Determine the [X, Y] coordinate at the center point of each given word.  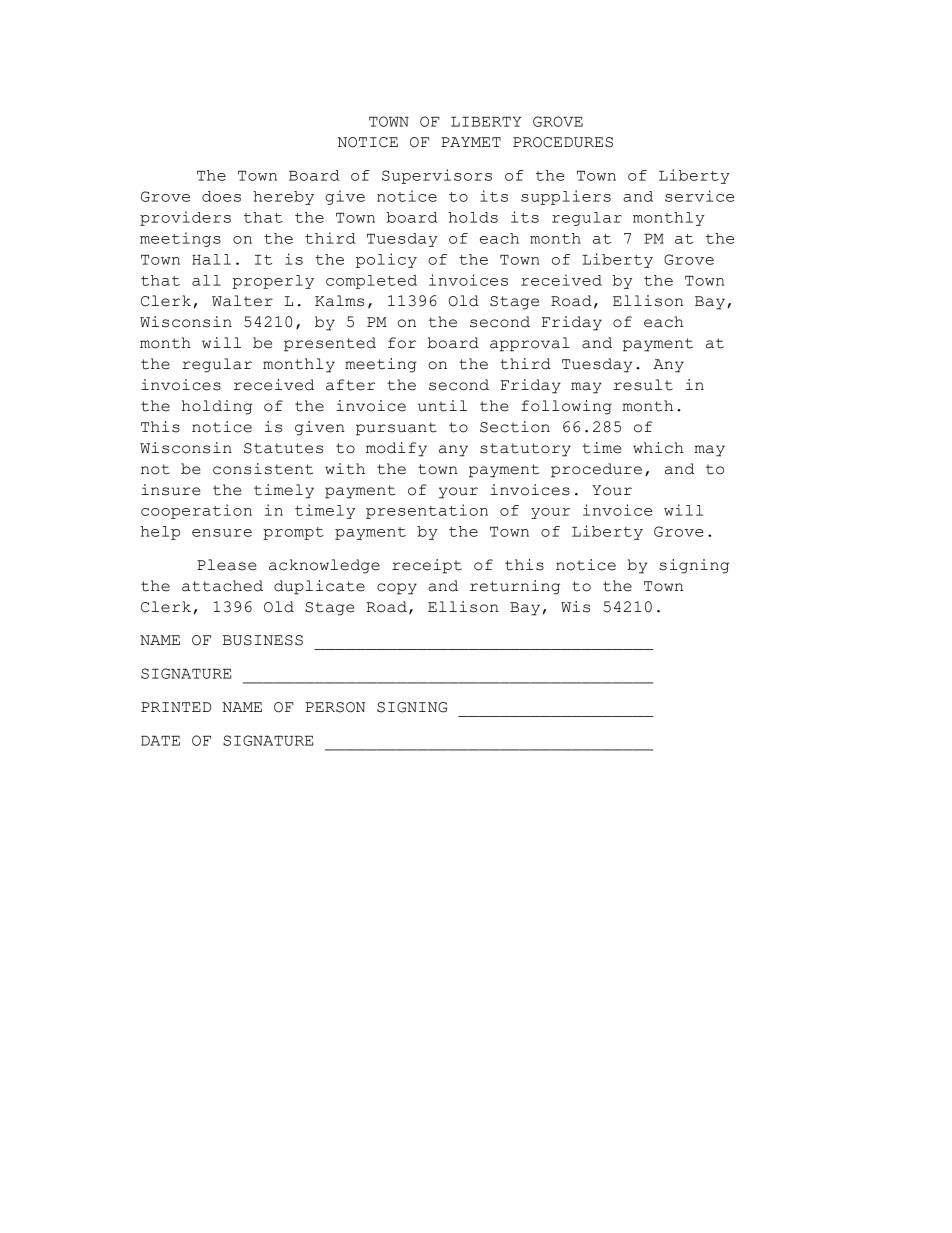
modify [396, 449]
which [658, 448]
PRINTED [176, 707]
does [221, 196]
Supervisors [437, 176]
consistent [263, 469]
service [699, 196]
